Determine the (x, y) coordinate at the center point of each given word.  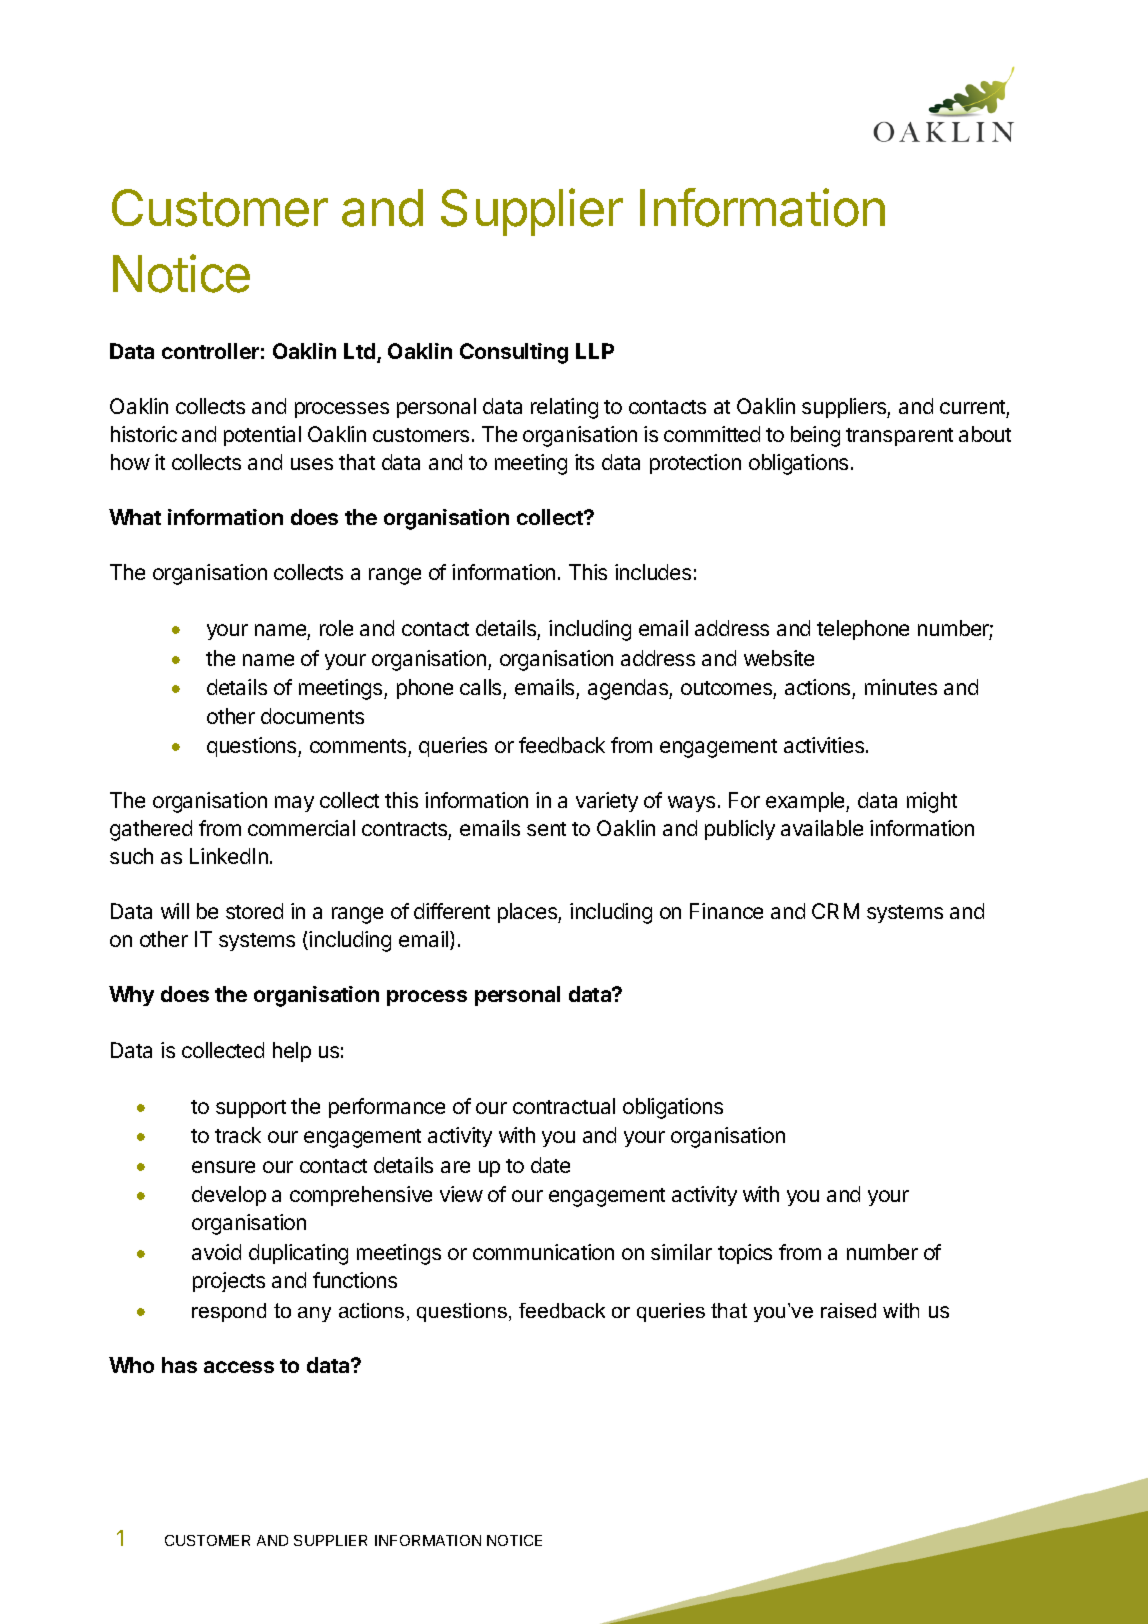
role (336, 628)
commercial (301, 828)
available (822, 828)
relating (564, 408)
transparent (899, 437)
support (251, 1109)
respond (229, 1312)
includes (653, 572)
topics (745, 1254)
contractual (564, 1106)
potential (262, 436)
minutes (901, 687)
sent (546, 829)
